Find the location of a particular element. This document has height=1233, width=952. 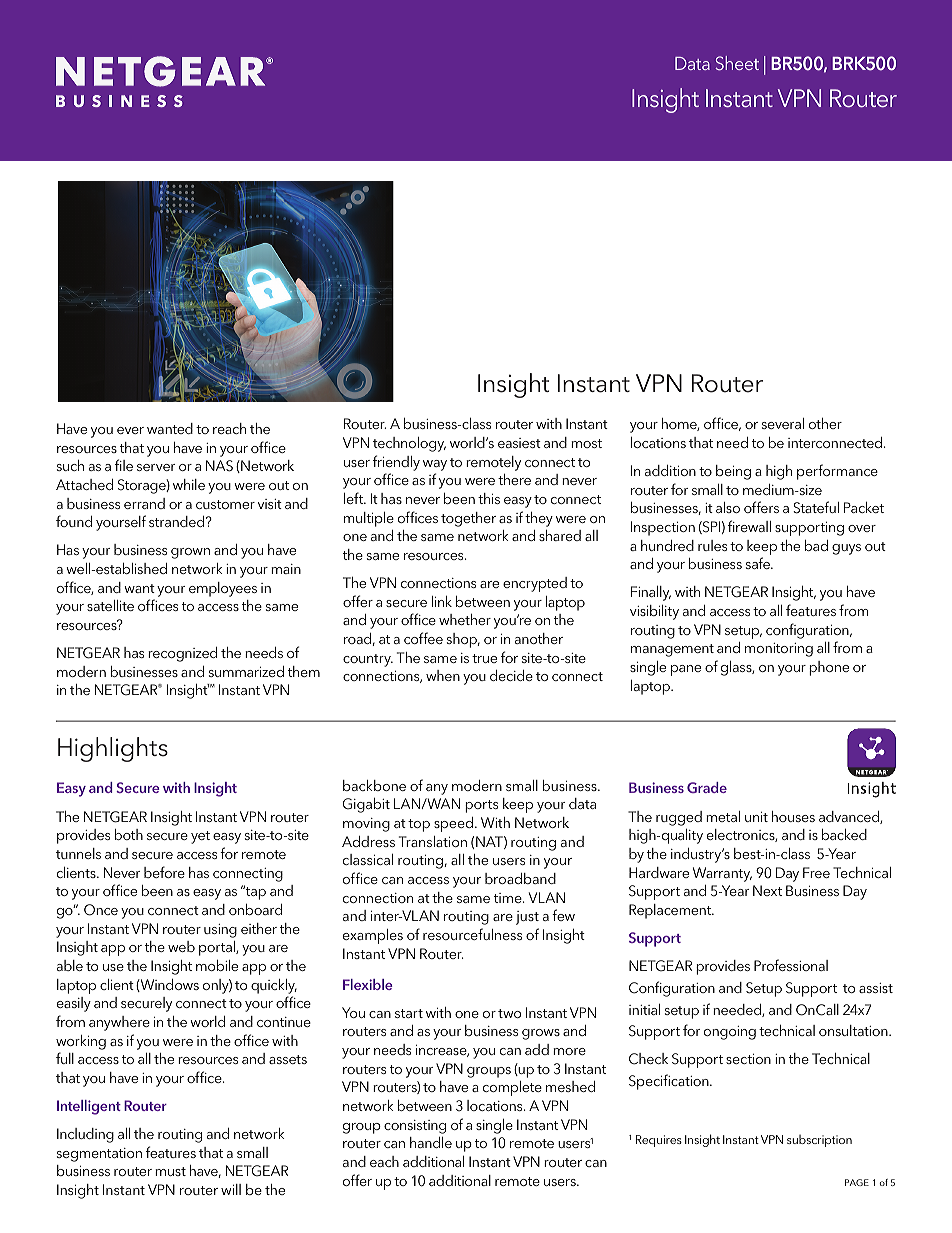

most is located at coordinates (586, 443).
